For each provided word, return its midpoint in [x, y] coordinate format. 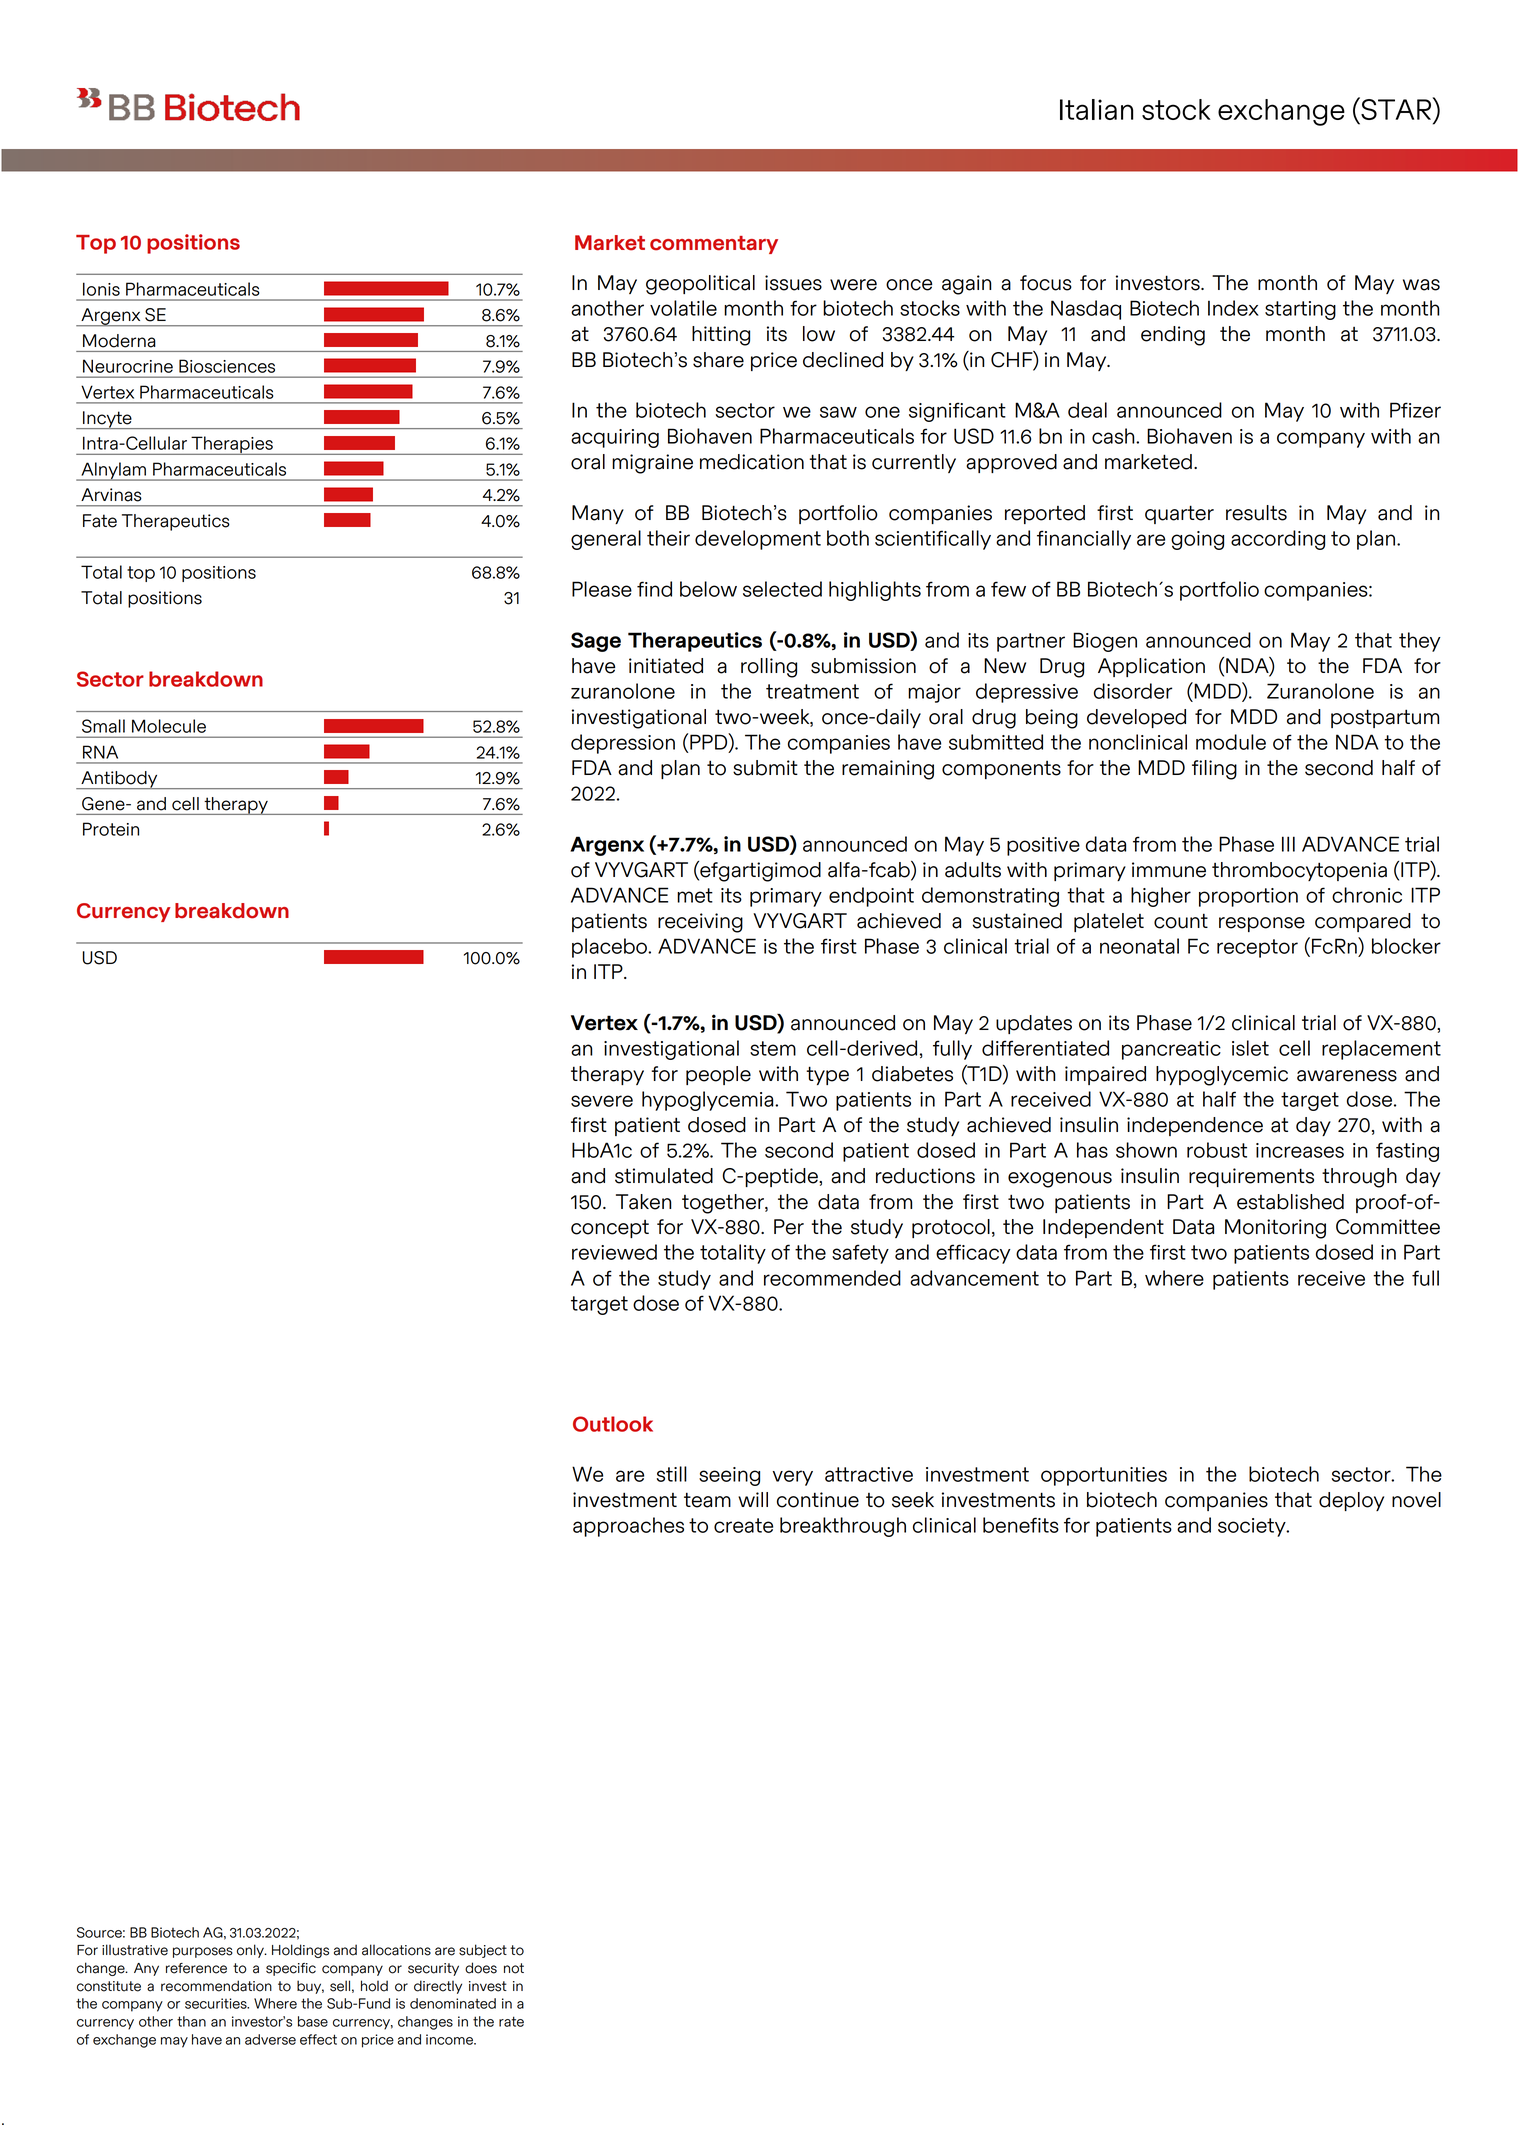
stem [773, 1048]
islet [1250, 1048]
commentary [714, 245]
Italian [1096, 109]
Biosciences [227, 366]
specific [291, 1969]
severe [602, 1101]
